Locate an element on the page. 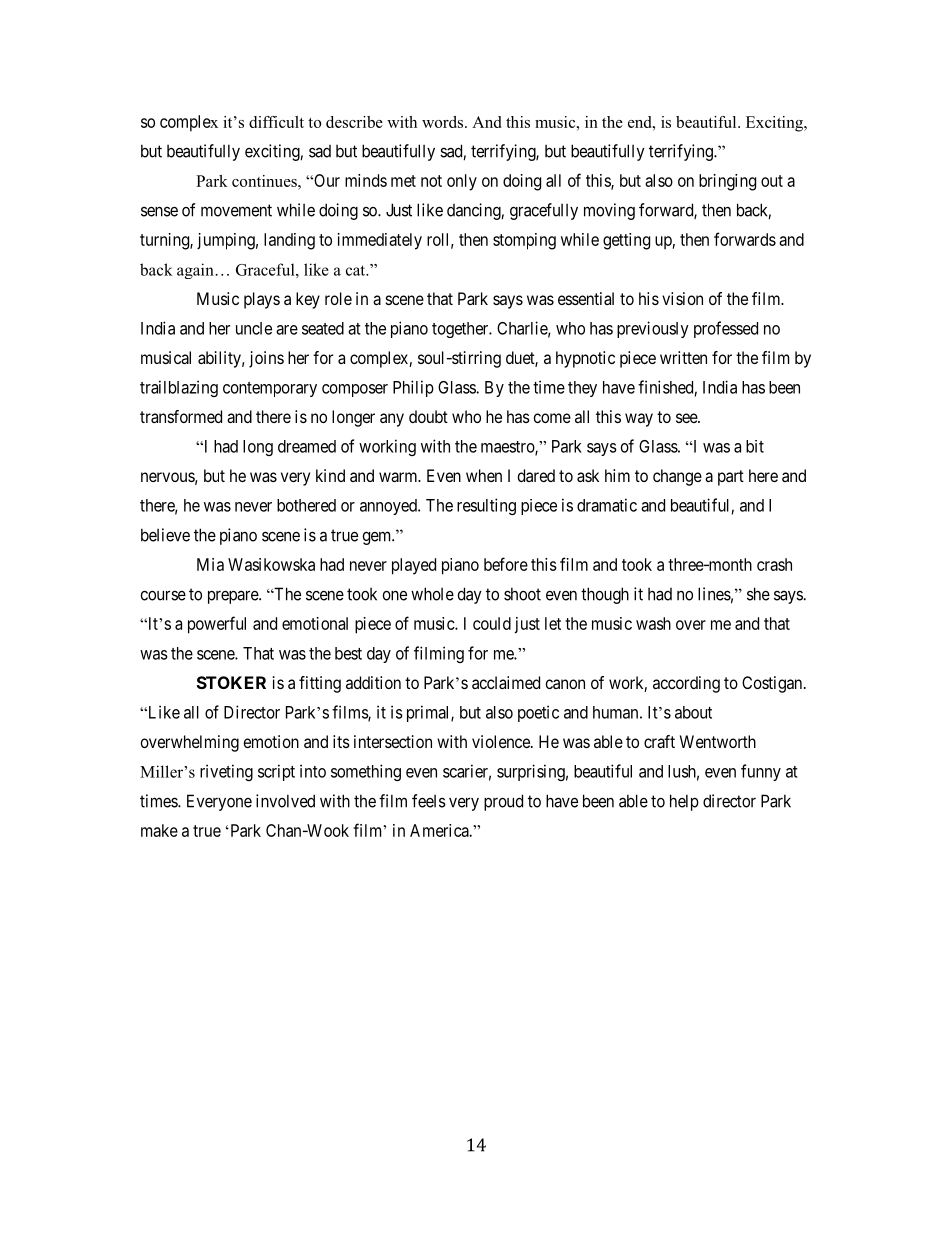 The image size is (952, 1233). bringing is located at coordinates (727, 182).
